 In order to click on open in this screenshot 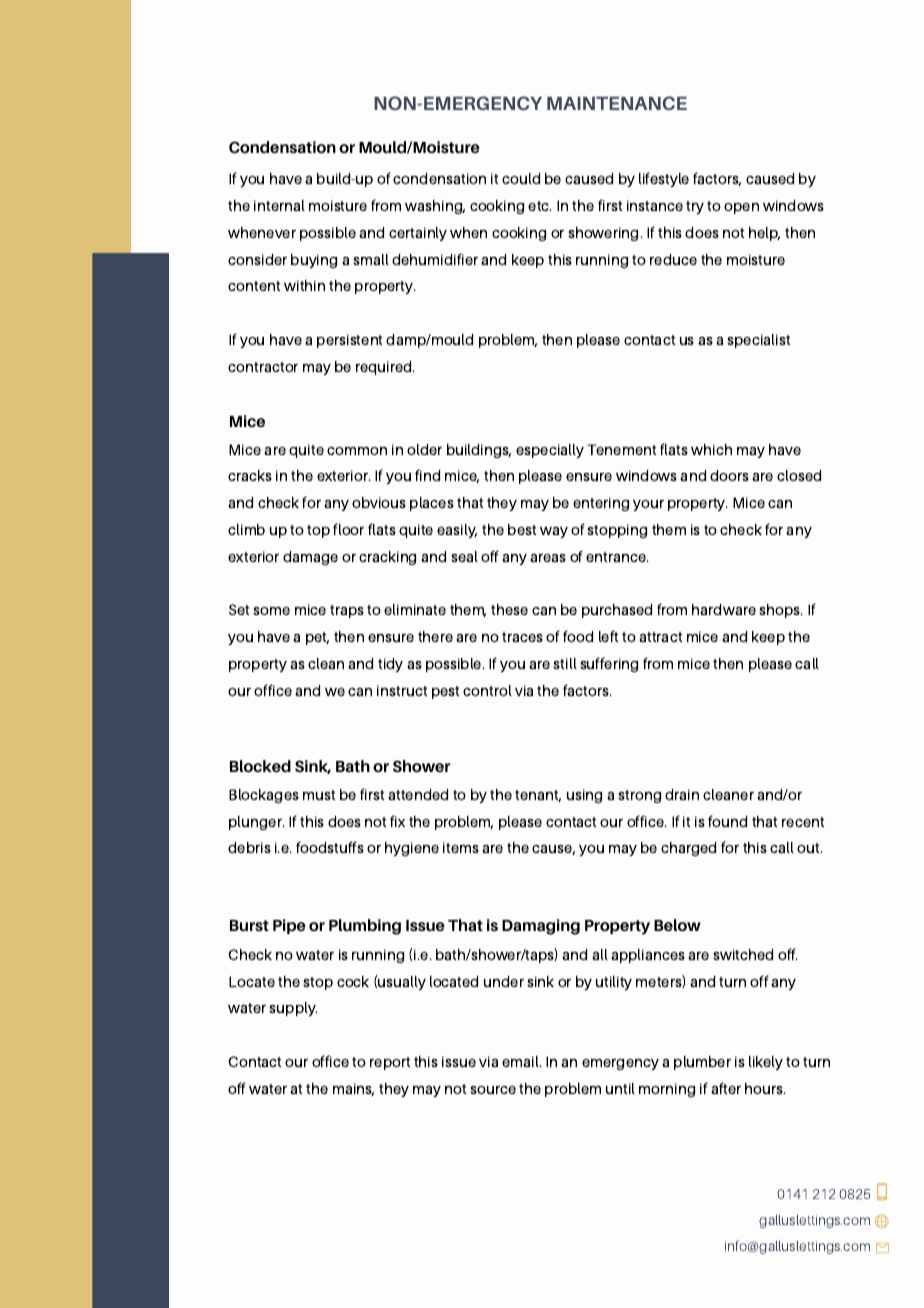, I will do `click(741, 208)`.
